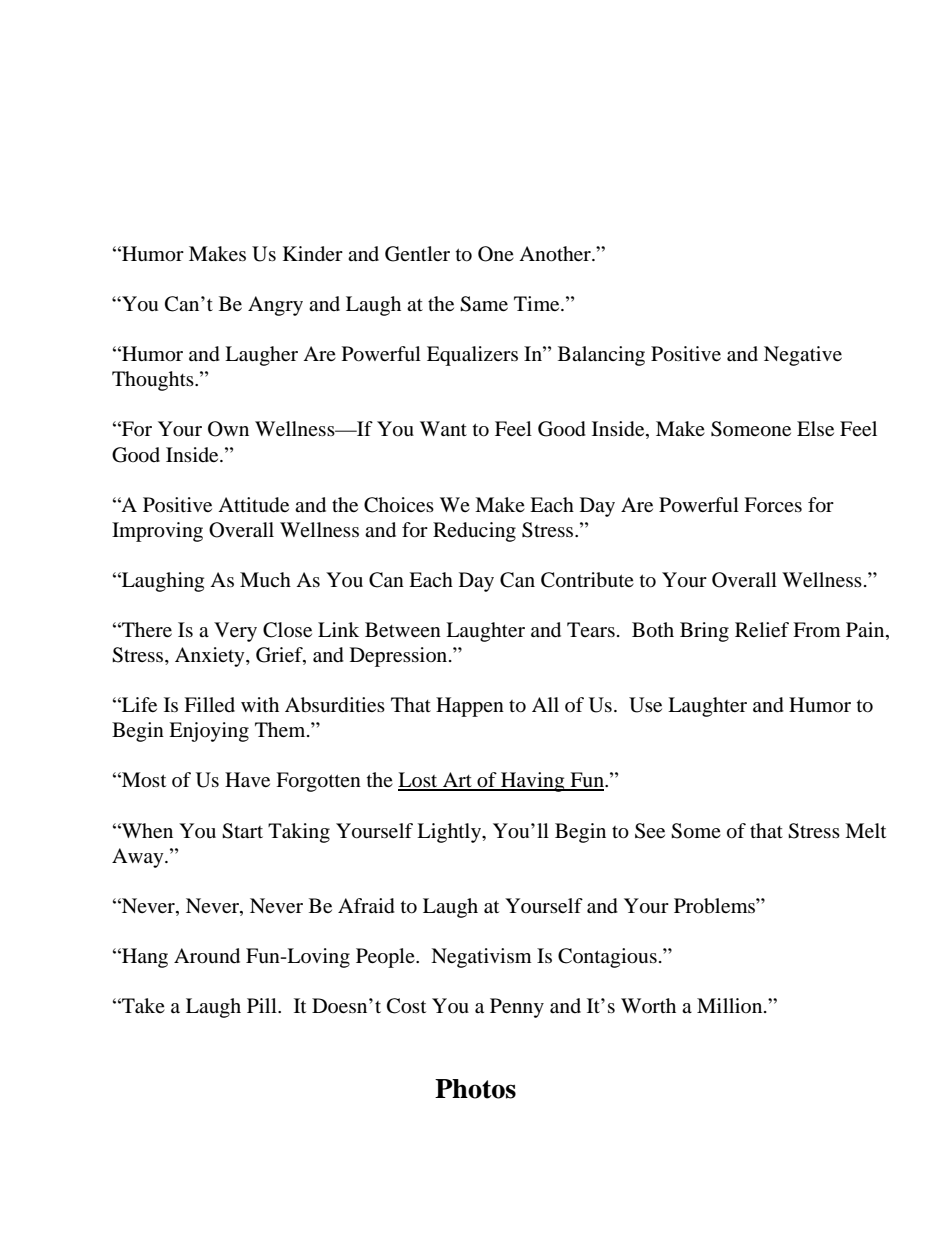 This screenshot has height=1233, width=952. I want to click on Photos, so click(475, 1089).
